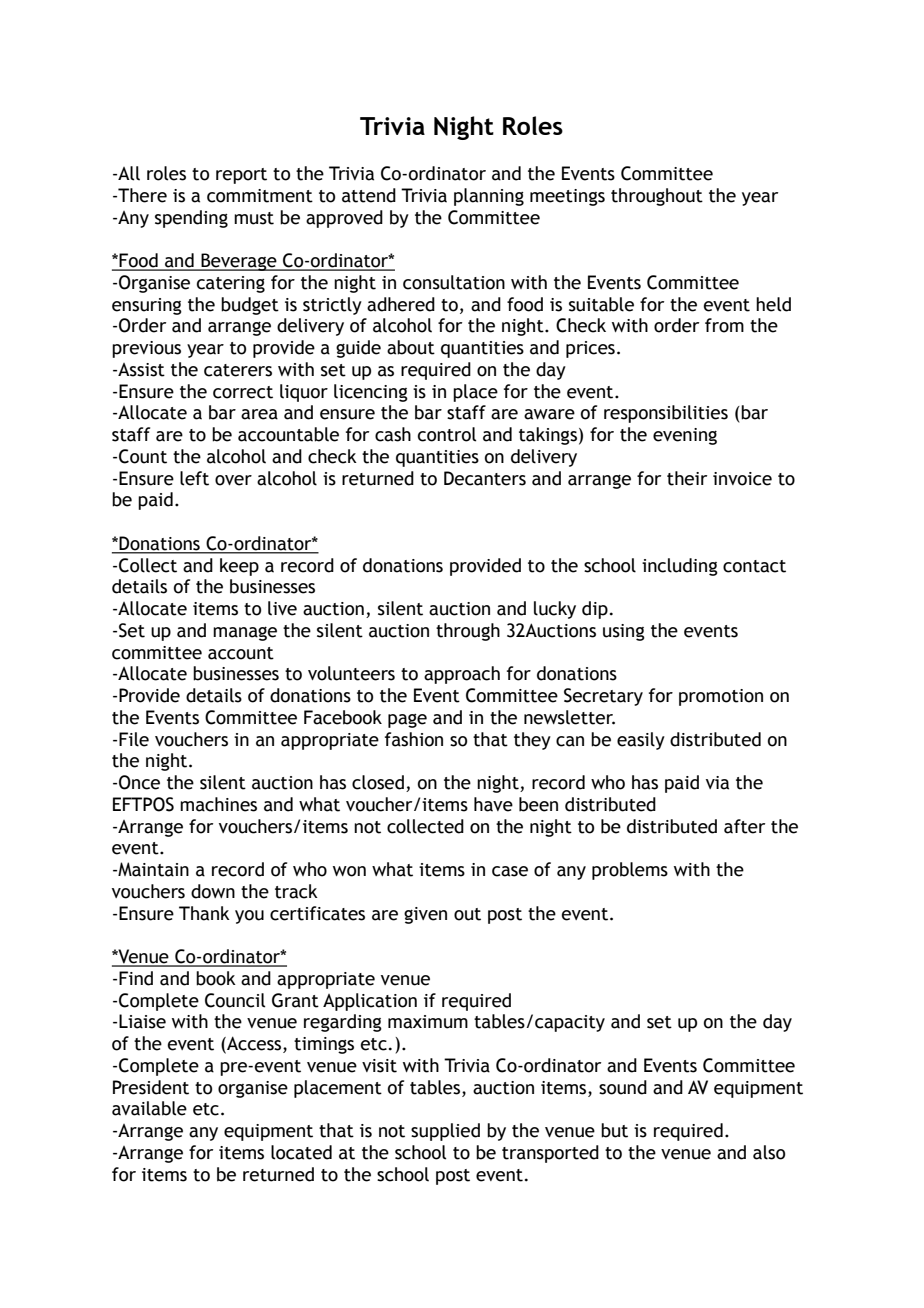  Describe the element at coordinates (191, 219) in the page. I see `spending` at that location.
